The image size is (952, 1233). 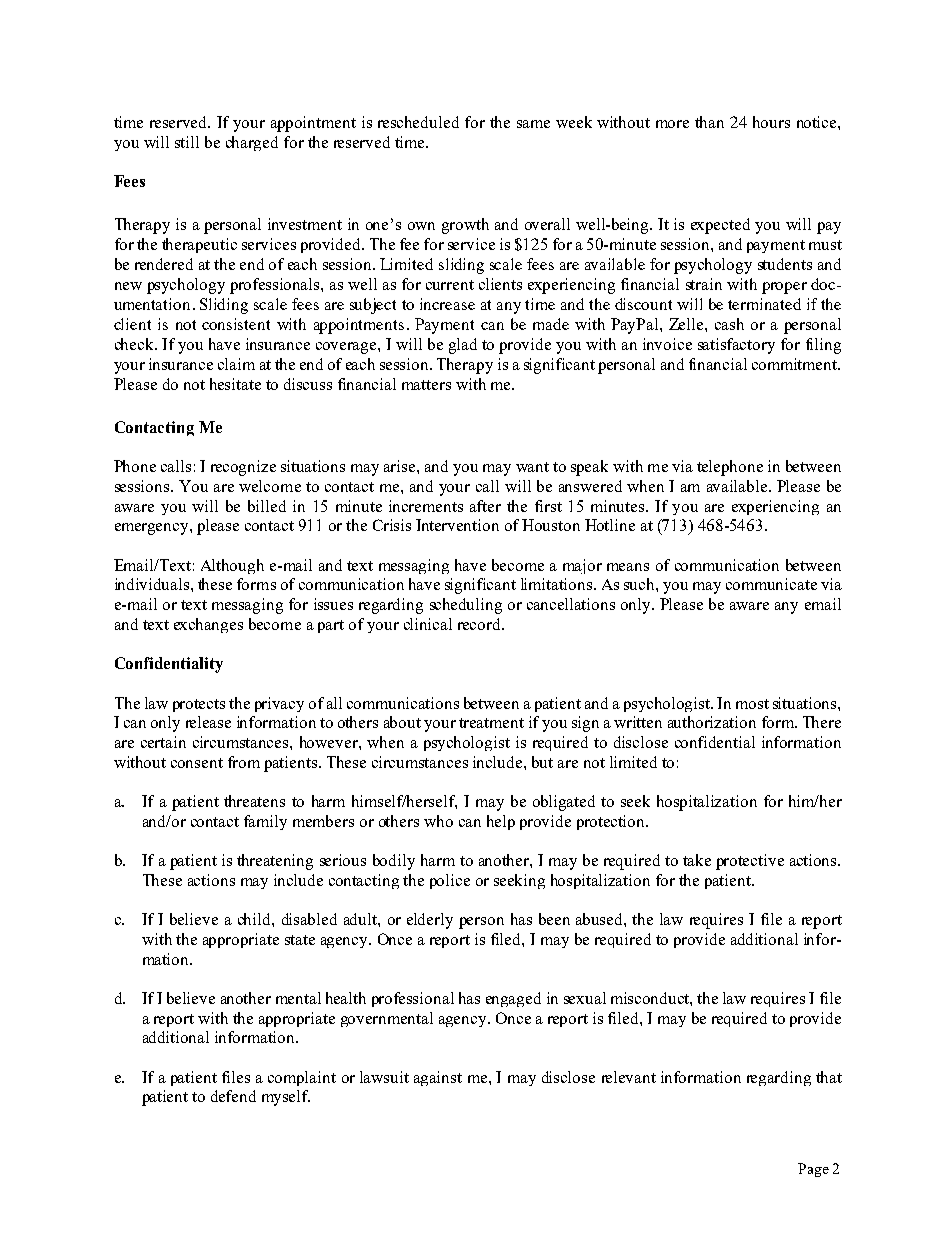 I want to click on still, so click(x=187, y=142).
